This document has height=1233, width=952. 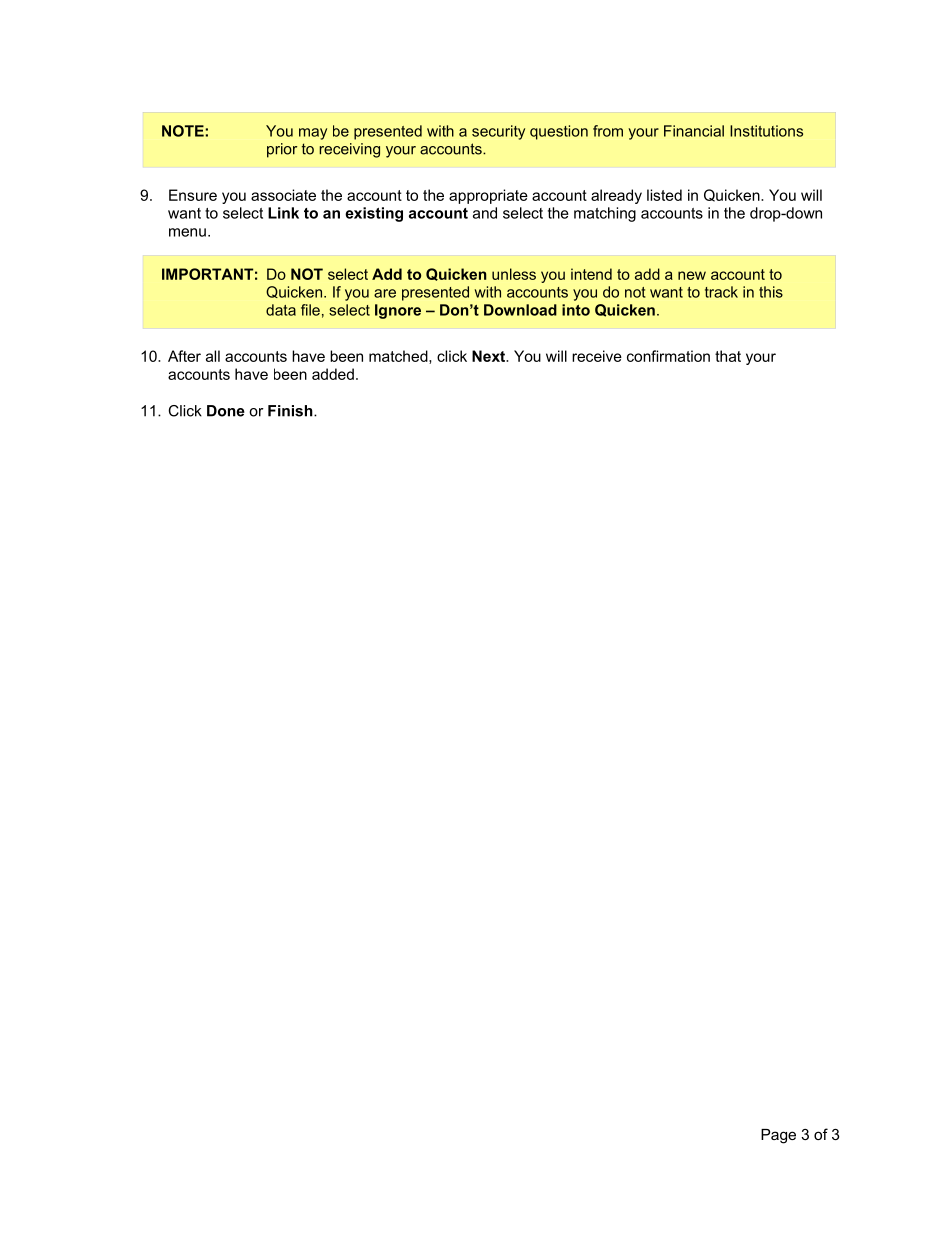 I want to click on Page, so click(x=778, y=1136).
